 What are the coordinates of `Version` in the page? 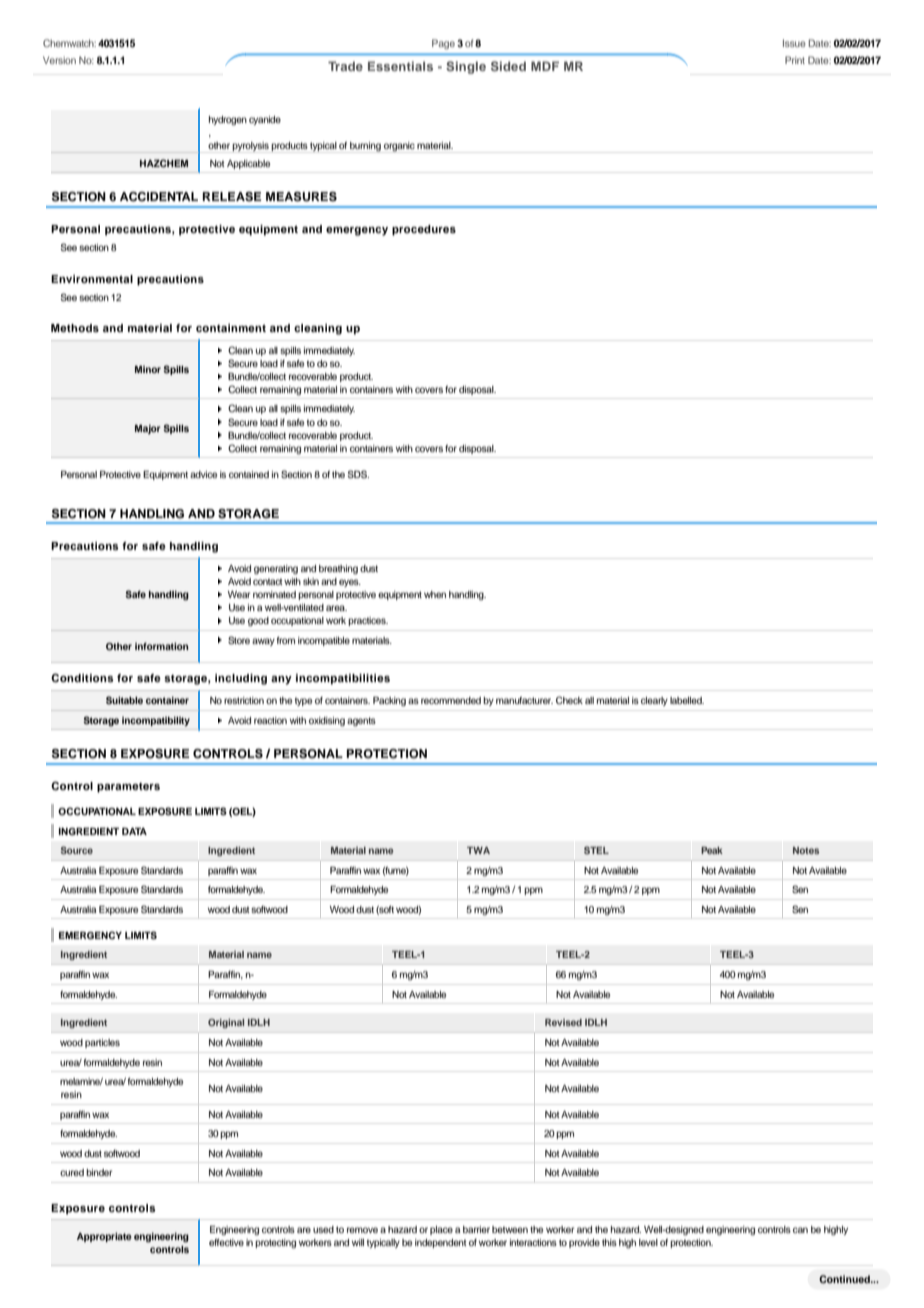 It's located at (59, 60).
